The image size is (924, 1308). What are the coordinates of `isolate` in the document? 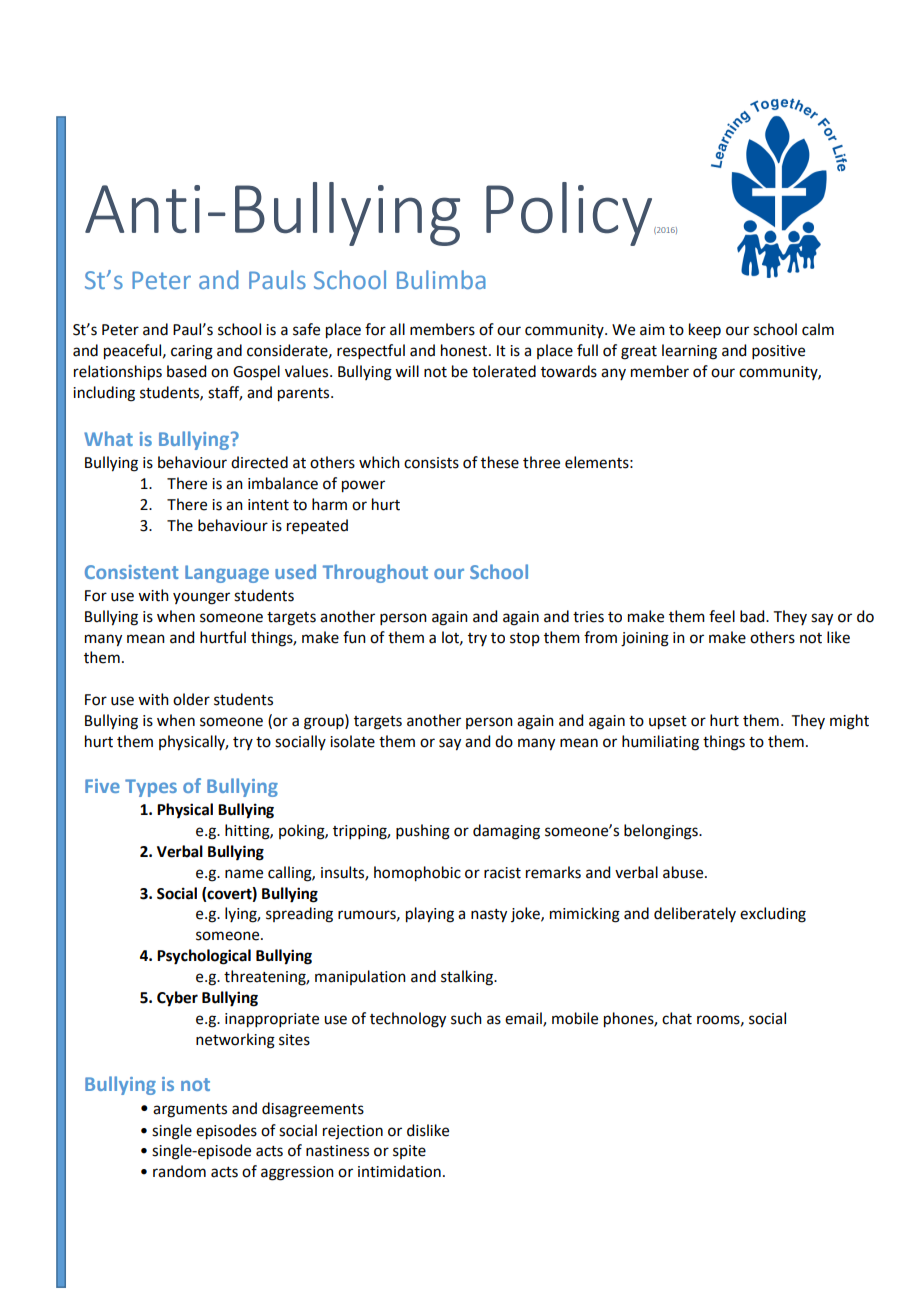 It's located at (352, 741).
